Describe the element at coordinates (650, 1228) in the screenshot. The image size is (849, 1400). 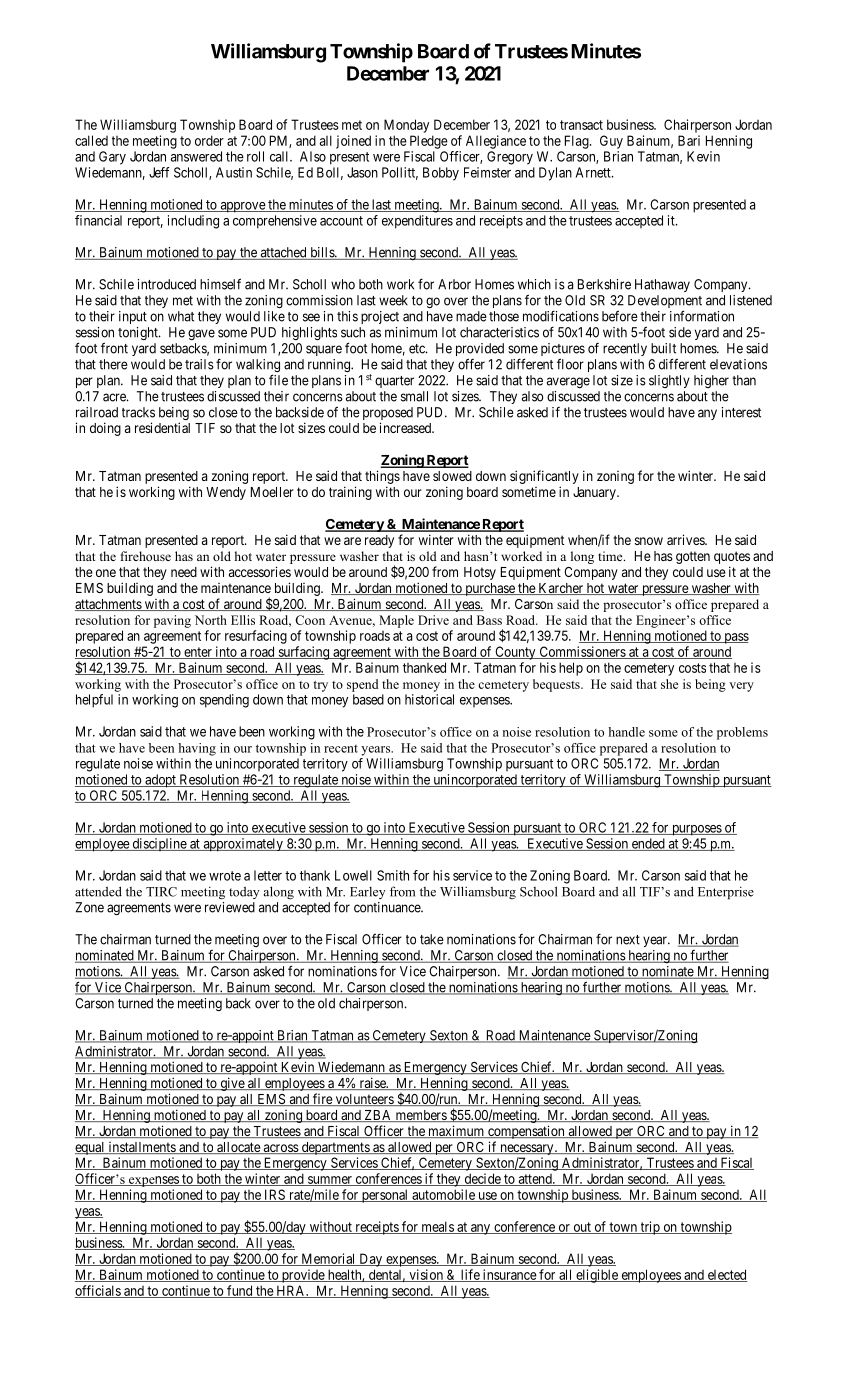
I see `trip` at that location.
